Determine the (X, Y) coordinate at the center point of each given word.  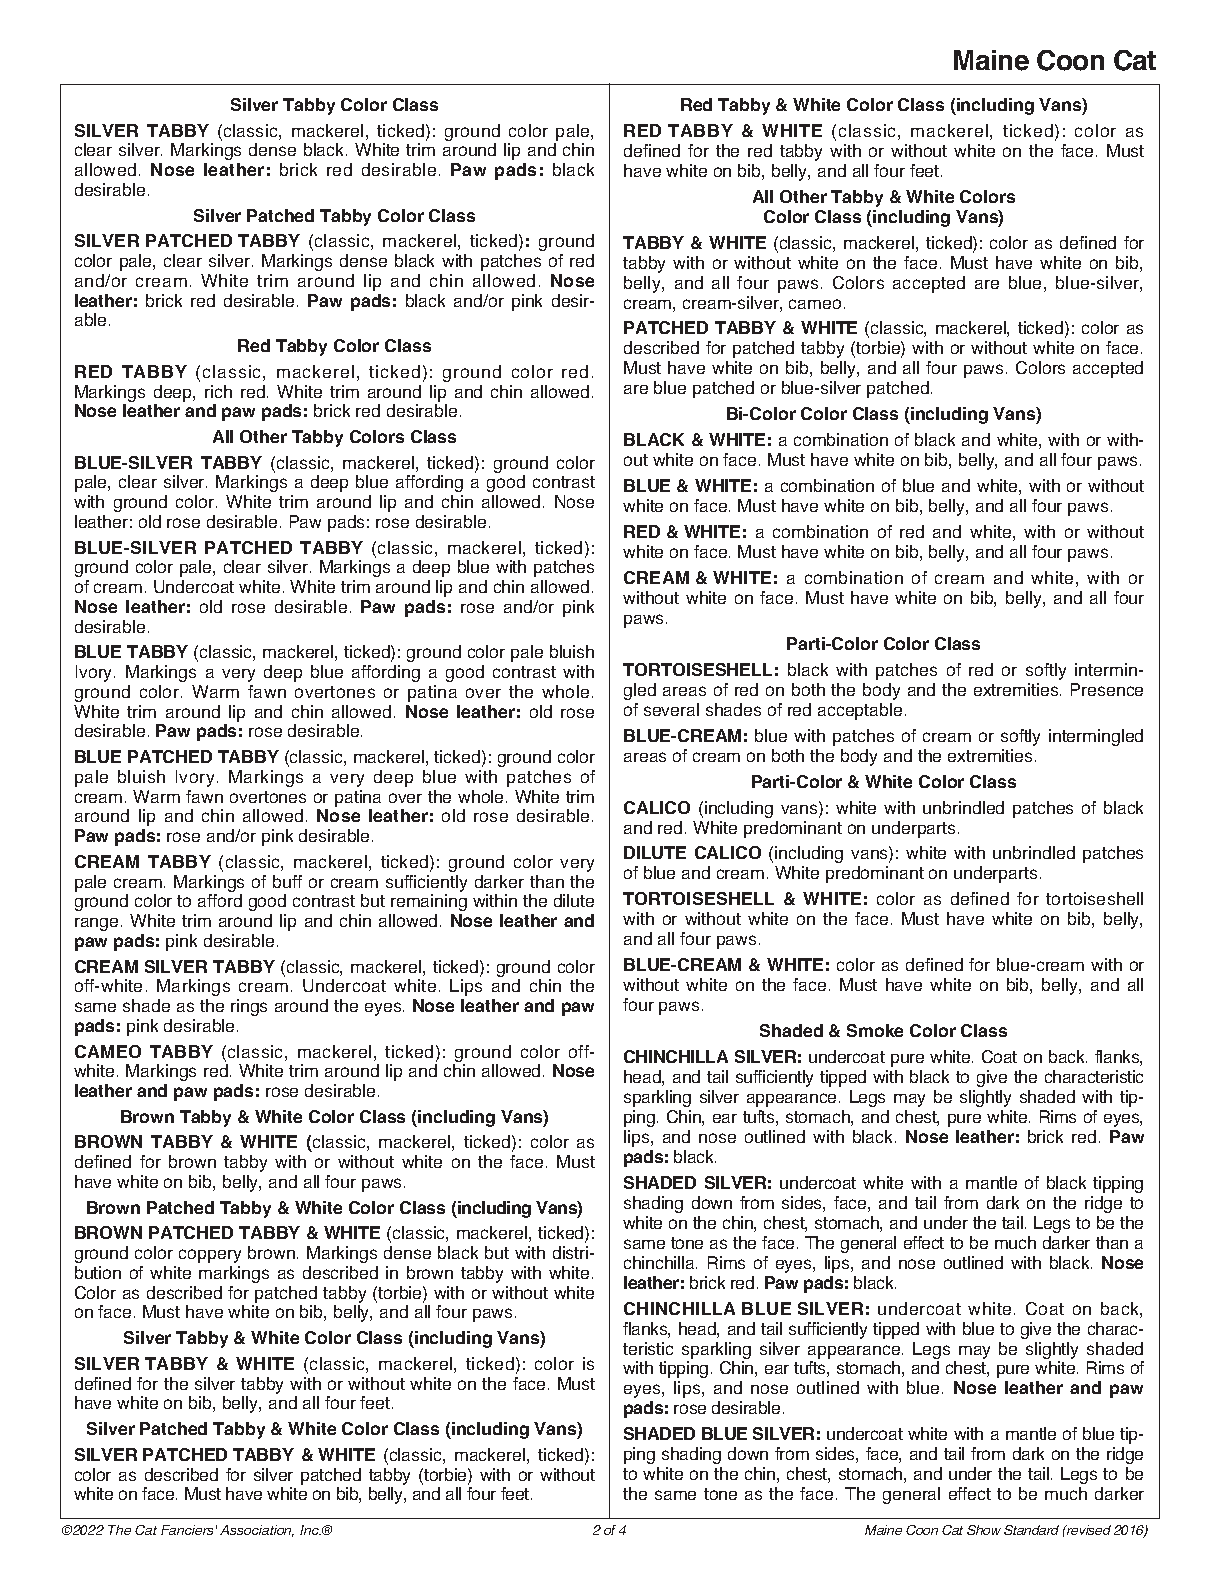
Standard (1031, 1530)
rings (249, 1007)
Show (984, 1530)
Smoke (875, 1030)
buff (287, 881)
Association (257, 1531)
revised (1088, 1530)
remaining (429, 902)
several (671, 709)
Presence (1107, 689)
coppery (210, 1256)
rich (218, 391)
